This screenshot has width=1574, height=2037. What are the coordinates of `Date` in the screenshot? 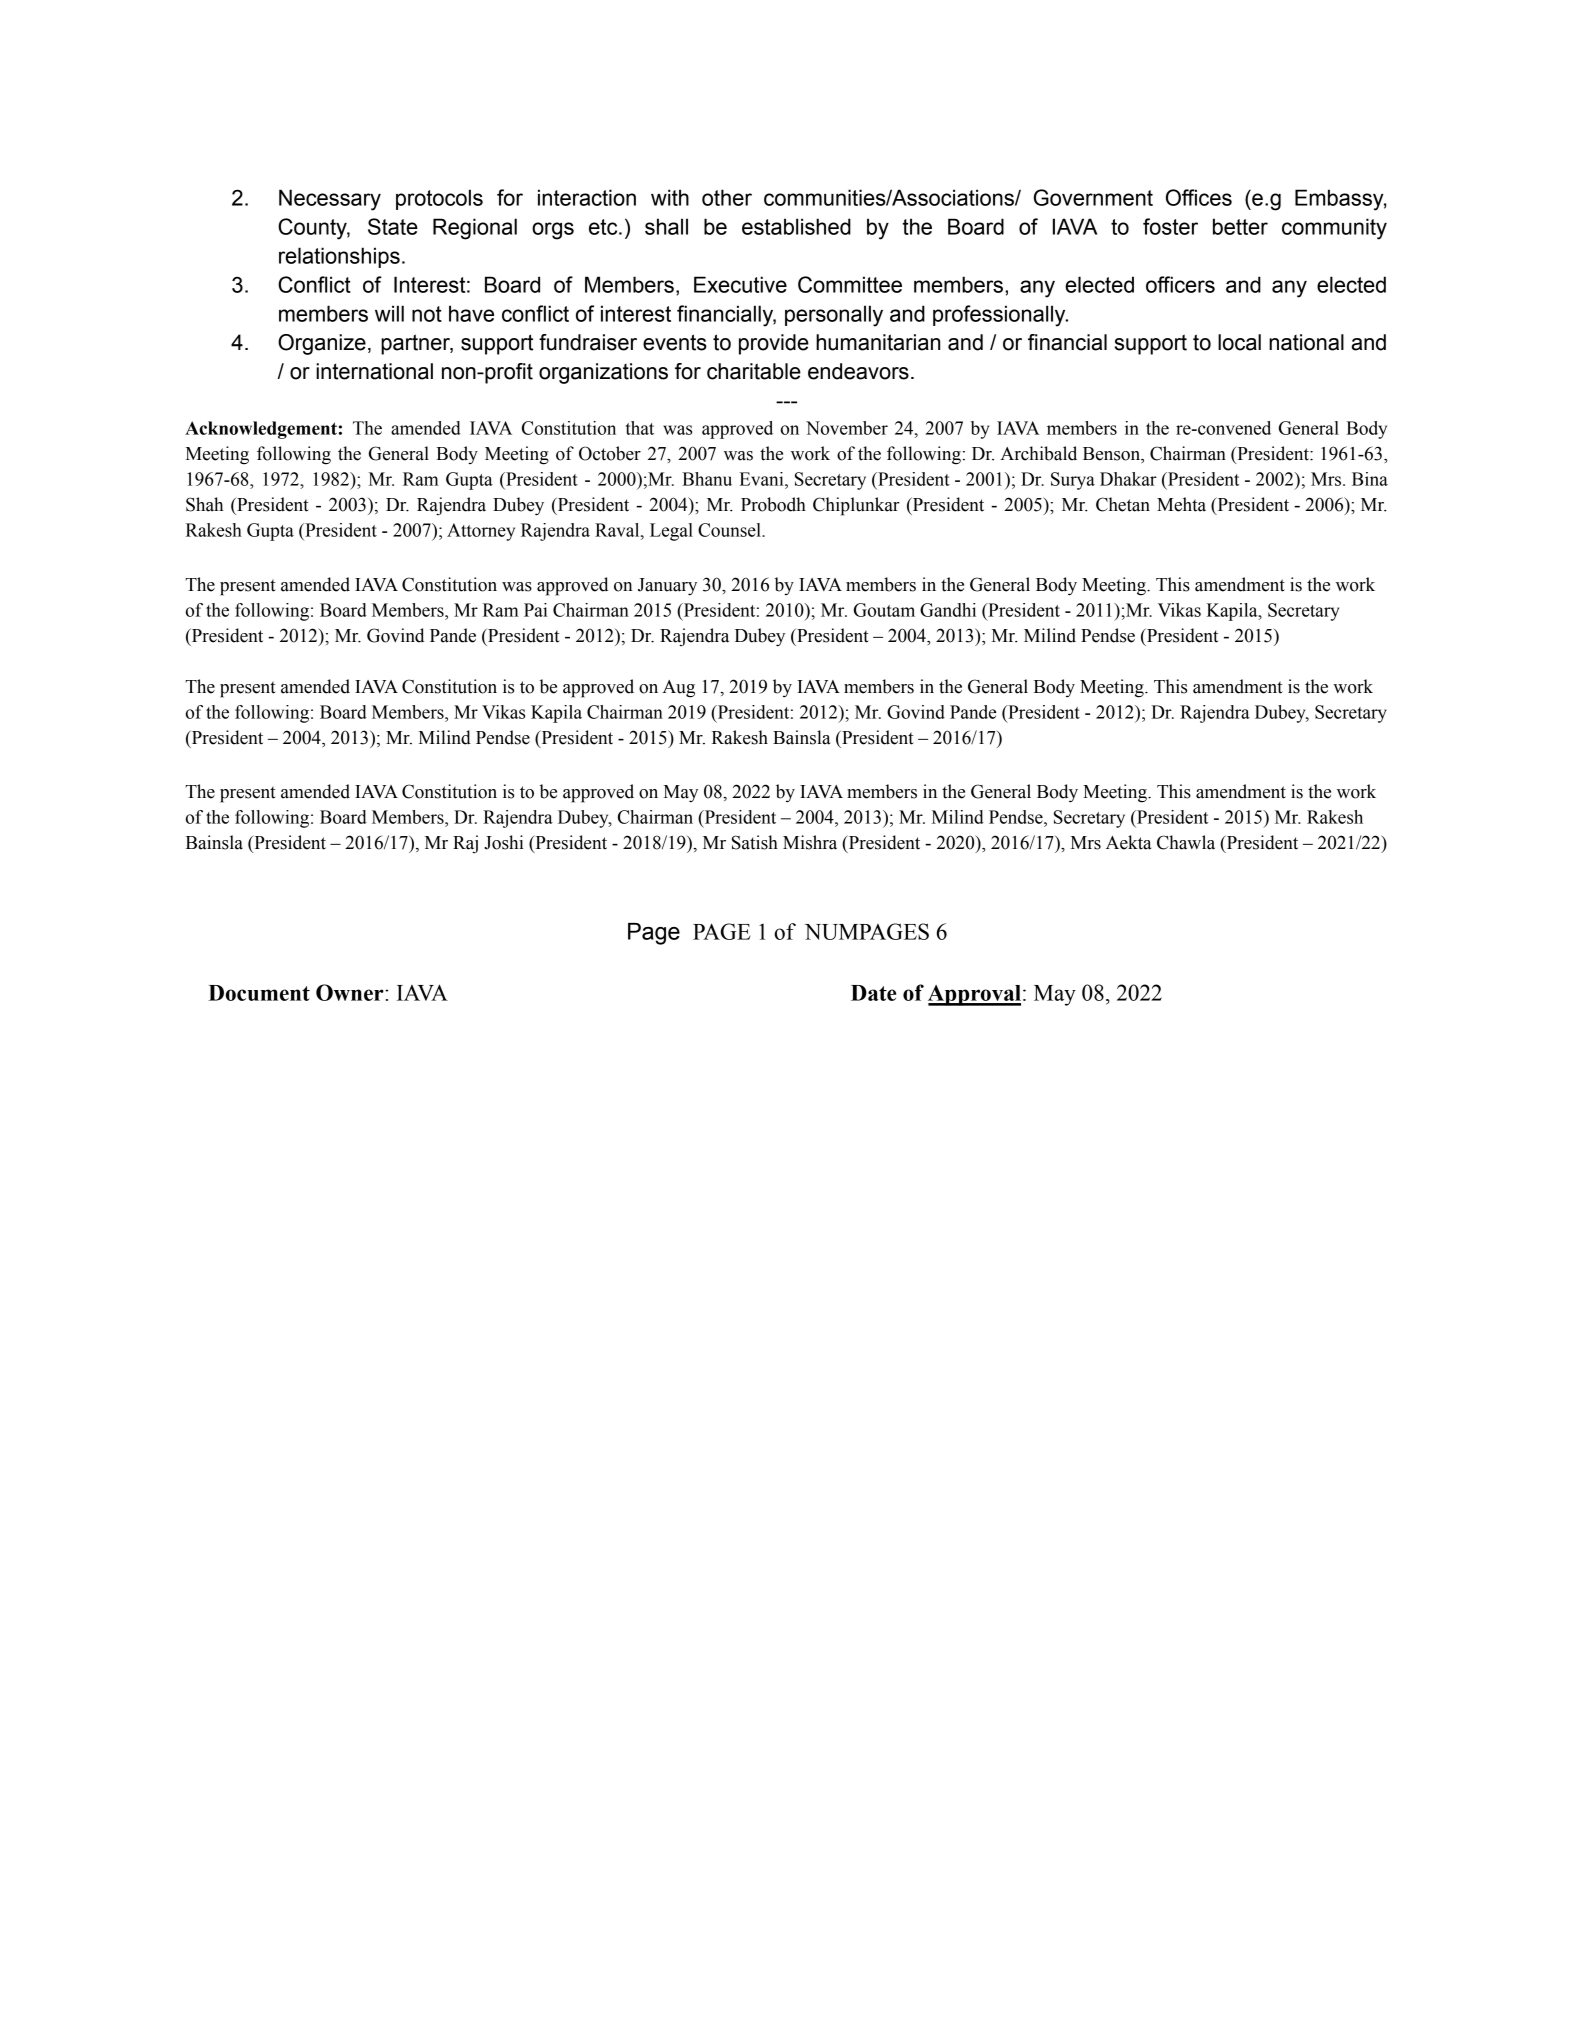 It's located at (873, 993).
